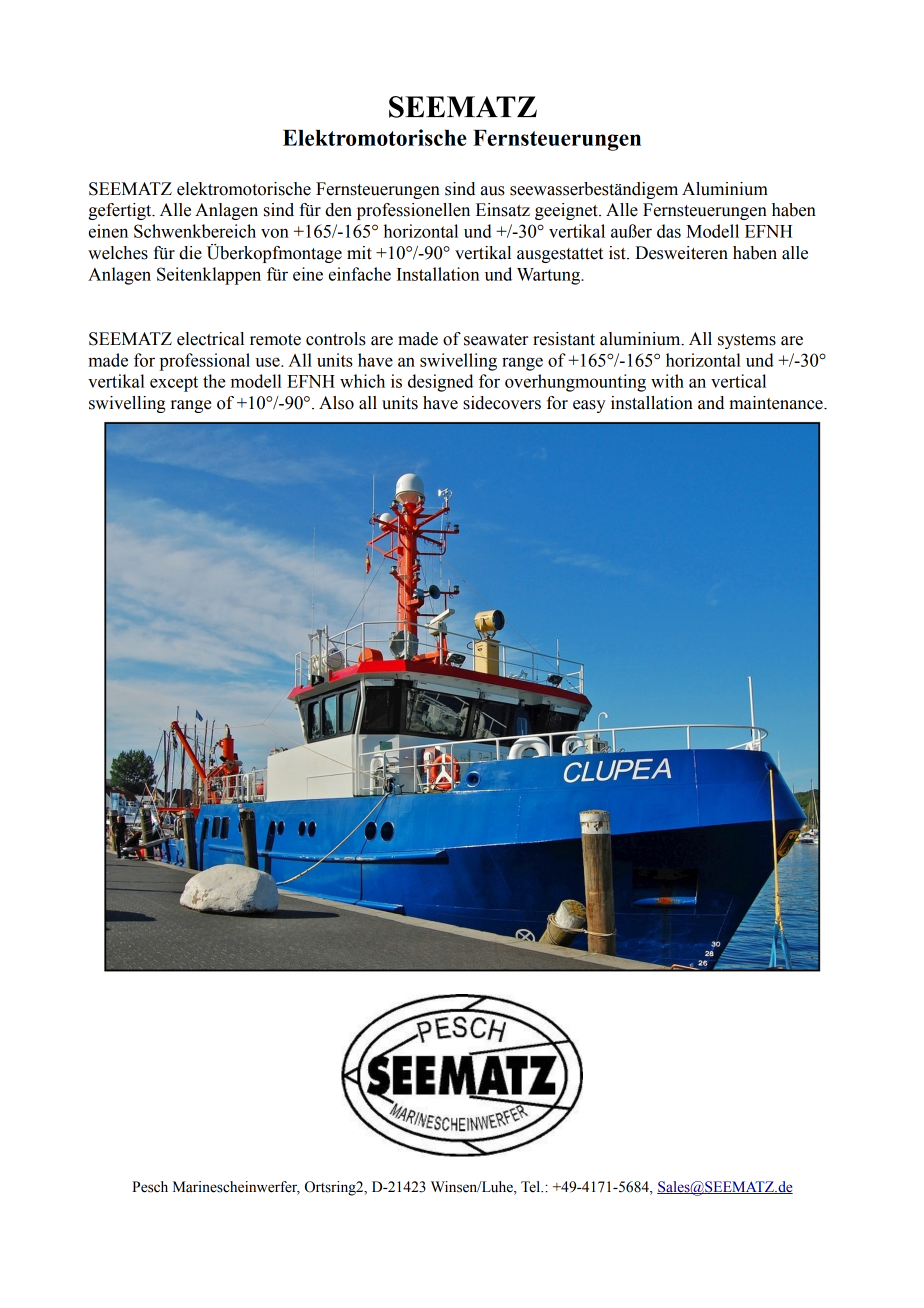 The image size is (924, 1308). I want to click on easy, so click(589, 406).
